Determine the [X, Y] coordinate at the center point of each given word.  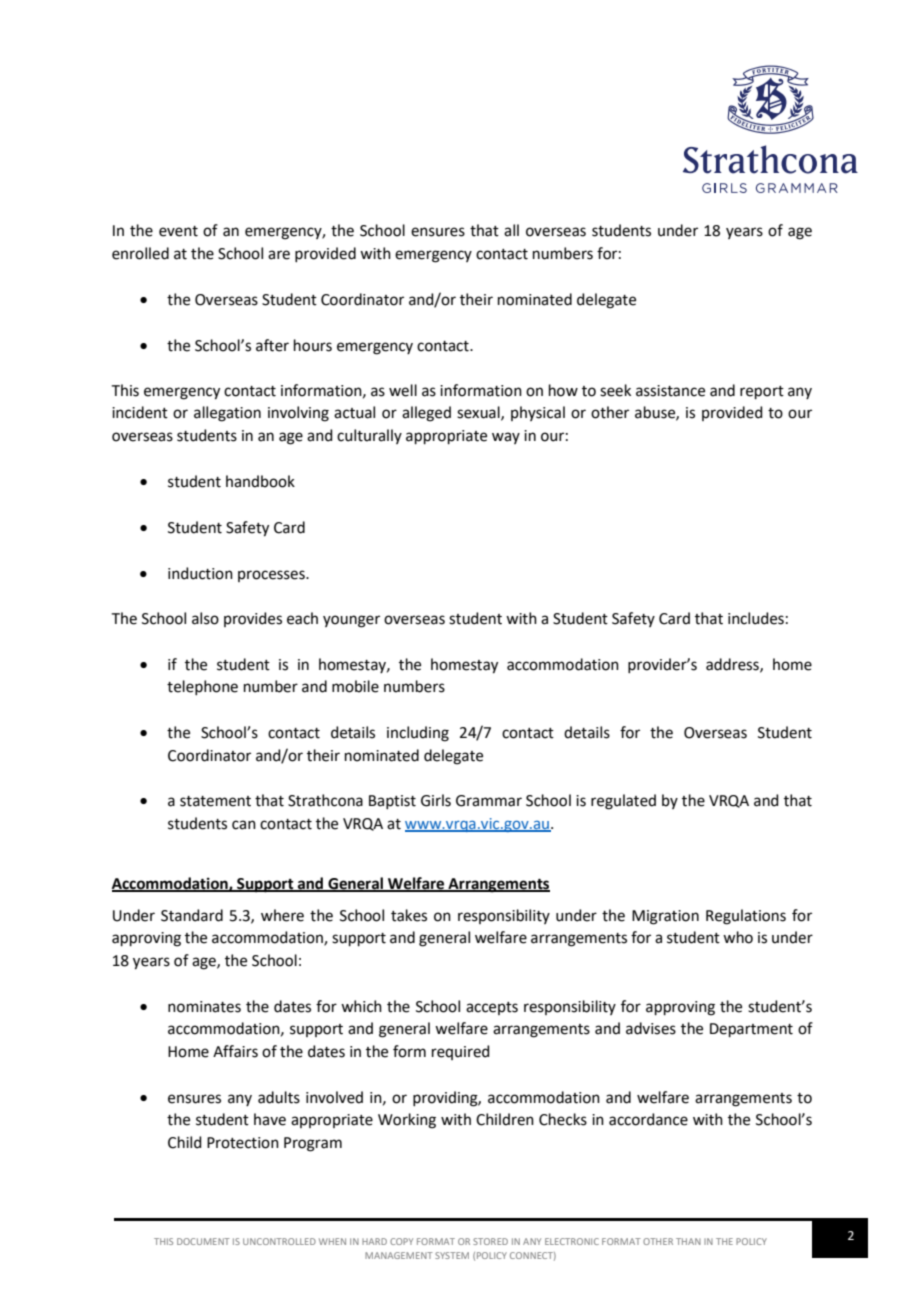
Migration [665, 917]
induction [200, 573]
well [403, 390]
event [178, 231]
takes [409, 915]
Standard [192, 915]
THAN [688, 1241]
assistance [670, 391]
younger [351, 621]
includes [756, 618]
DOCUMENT [203, 1241]
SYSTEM [452, 1255]
